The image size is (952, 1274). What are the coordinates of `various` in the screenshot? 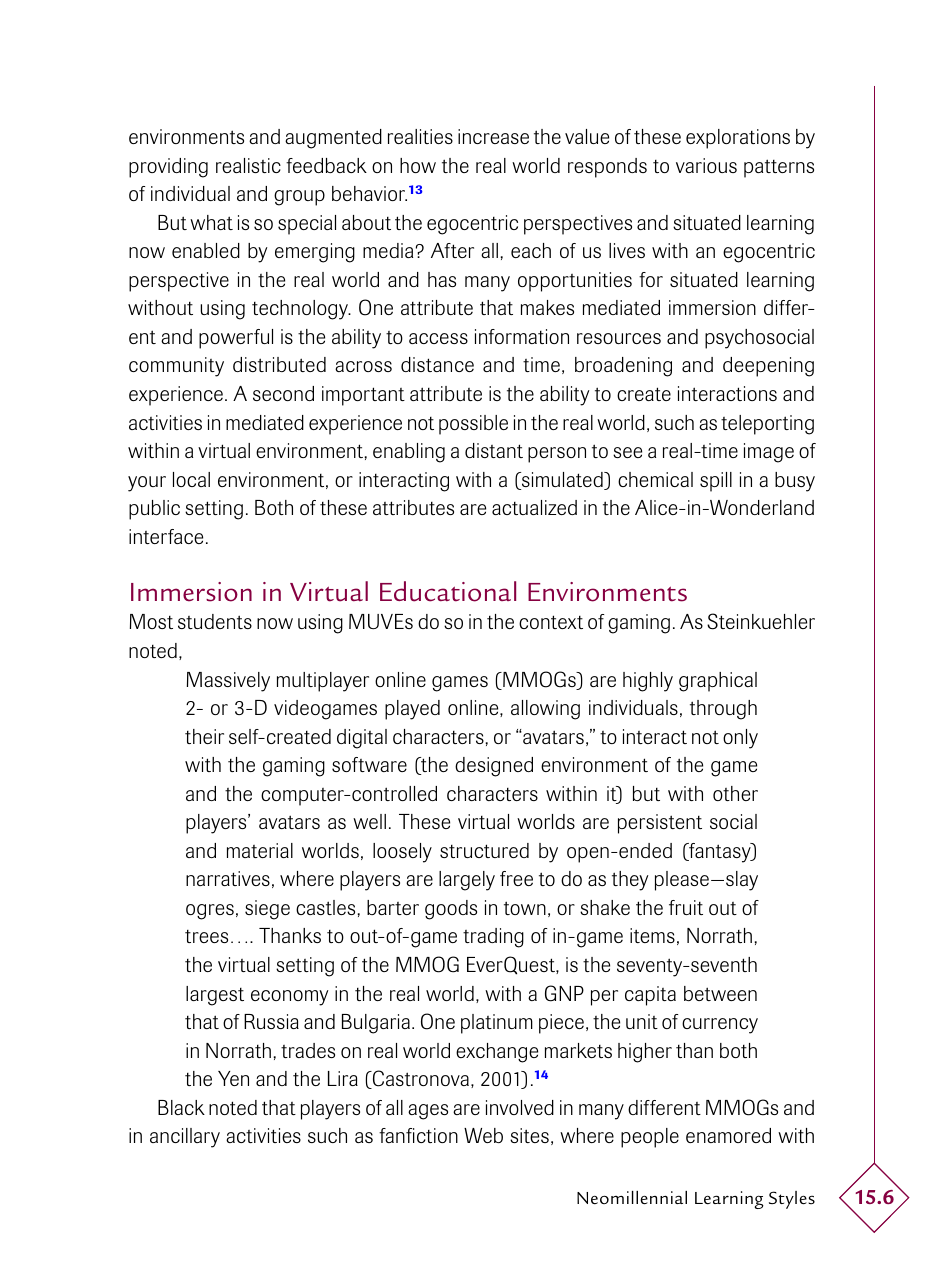 It's located at (706, 165).
